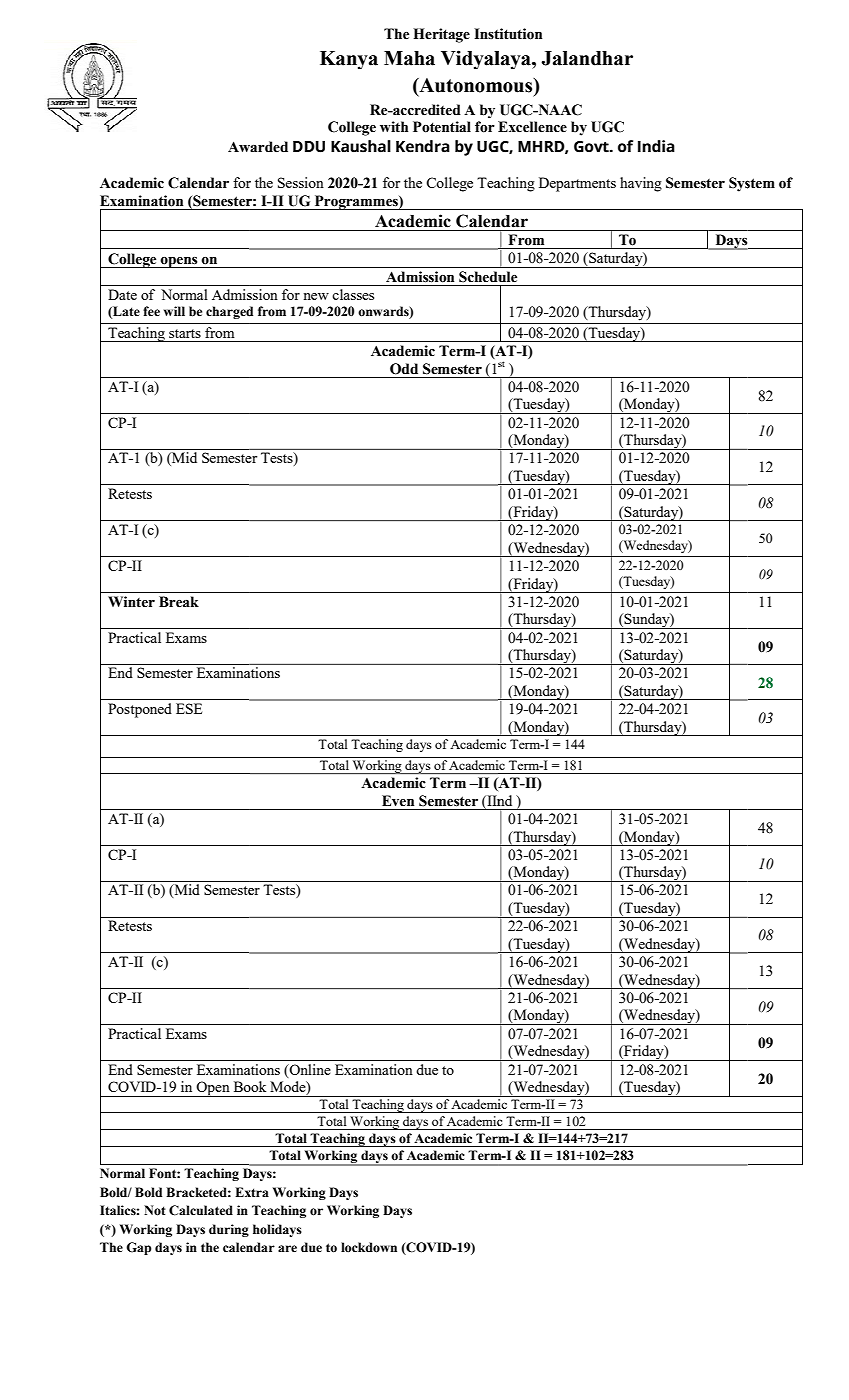 The image size is (849, 1400). What do you see at coordinates (189, 708) in the image?
I see `ESE` at bounding box center [189, 708].
